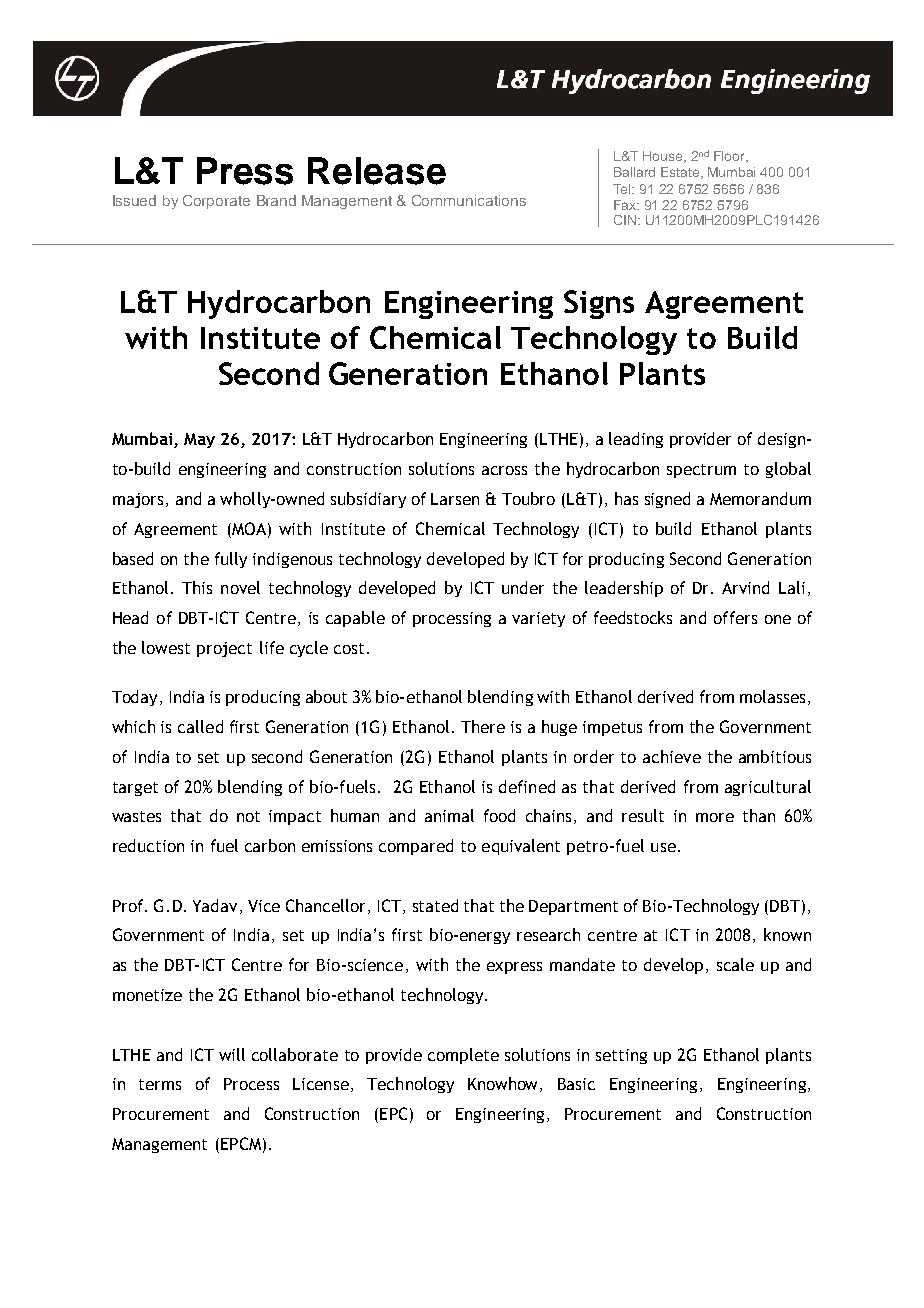  Describe the element at coordinates (469, 200) in the screenshot. I see `Communications` at that location.
